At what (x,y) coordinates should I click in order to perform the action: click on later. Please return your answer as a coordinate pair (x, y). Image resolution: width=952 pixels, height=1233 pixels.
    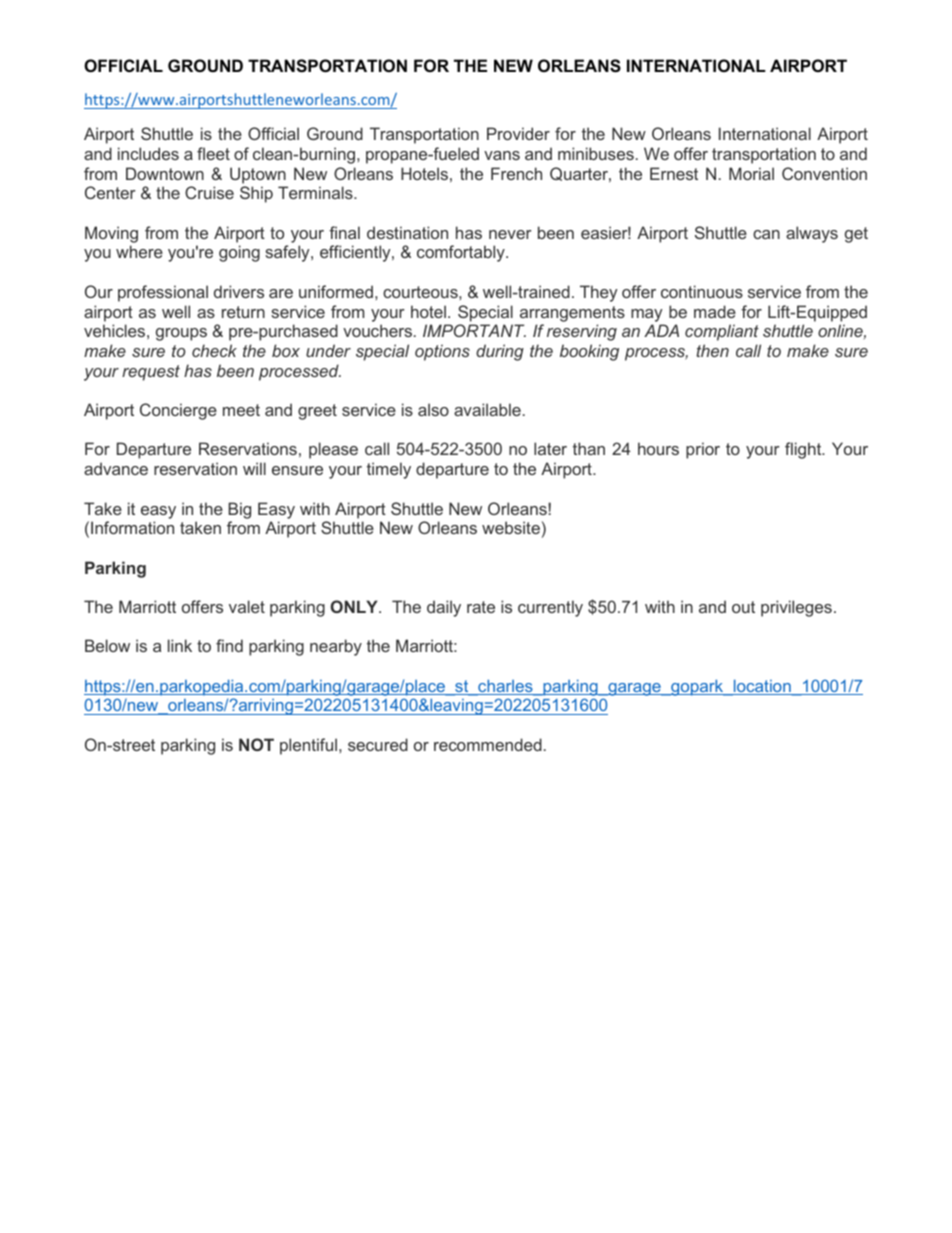
    Looking at the image, I should click on (550, 448).
